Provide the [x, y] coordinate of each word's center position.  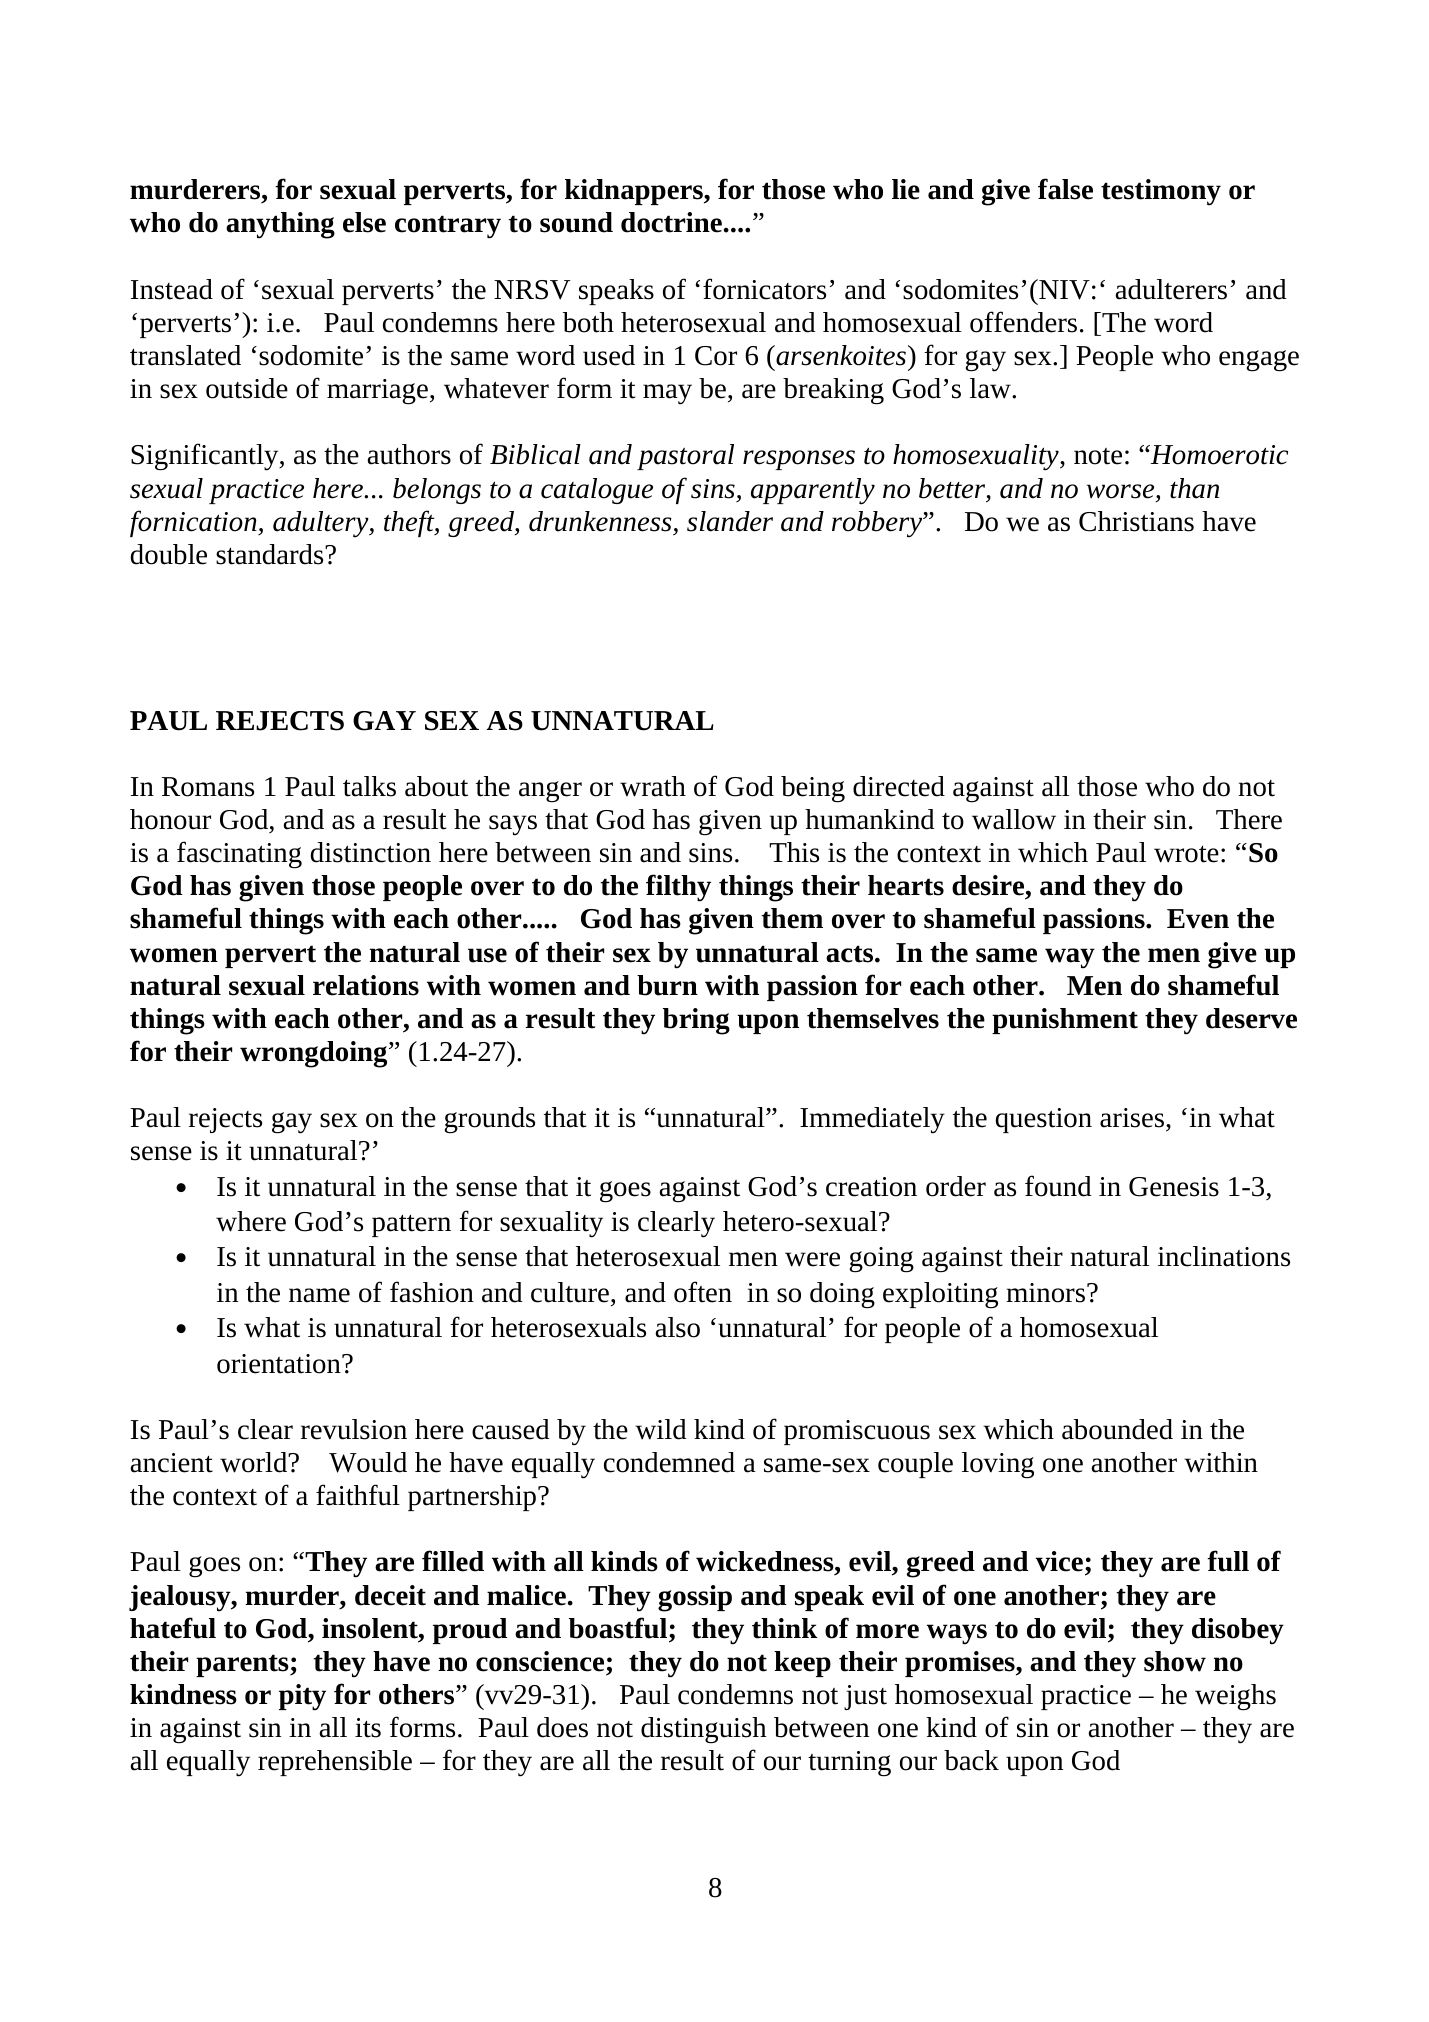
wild [661, 1429]
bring [696, 1021]
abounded [1117, 1429]
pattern [411, 1226]
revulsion [354, 1429]
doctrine [671, 222]
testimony [1161, 192]
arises [1133, 1118]
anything [280, 225]
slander [730, 521]
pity [302, 1697]
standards [271, 554]
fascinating [239, 855]
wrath [653, 786]
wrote [1186, 854]
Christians [1136, 521]
